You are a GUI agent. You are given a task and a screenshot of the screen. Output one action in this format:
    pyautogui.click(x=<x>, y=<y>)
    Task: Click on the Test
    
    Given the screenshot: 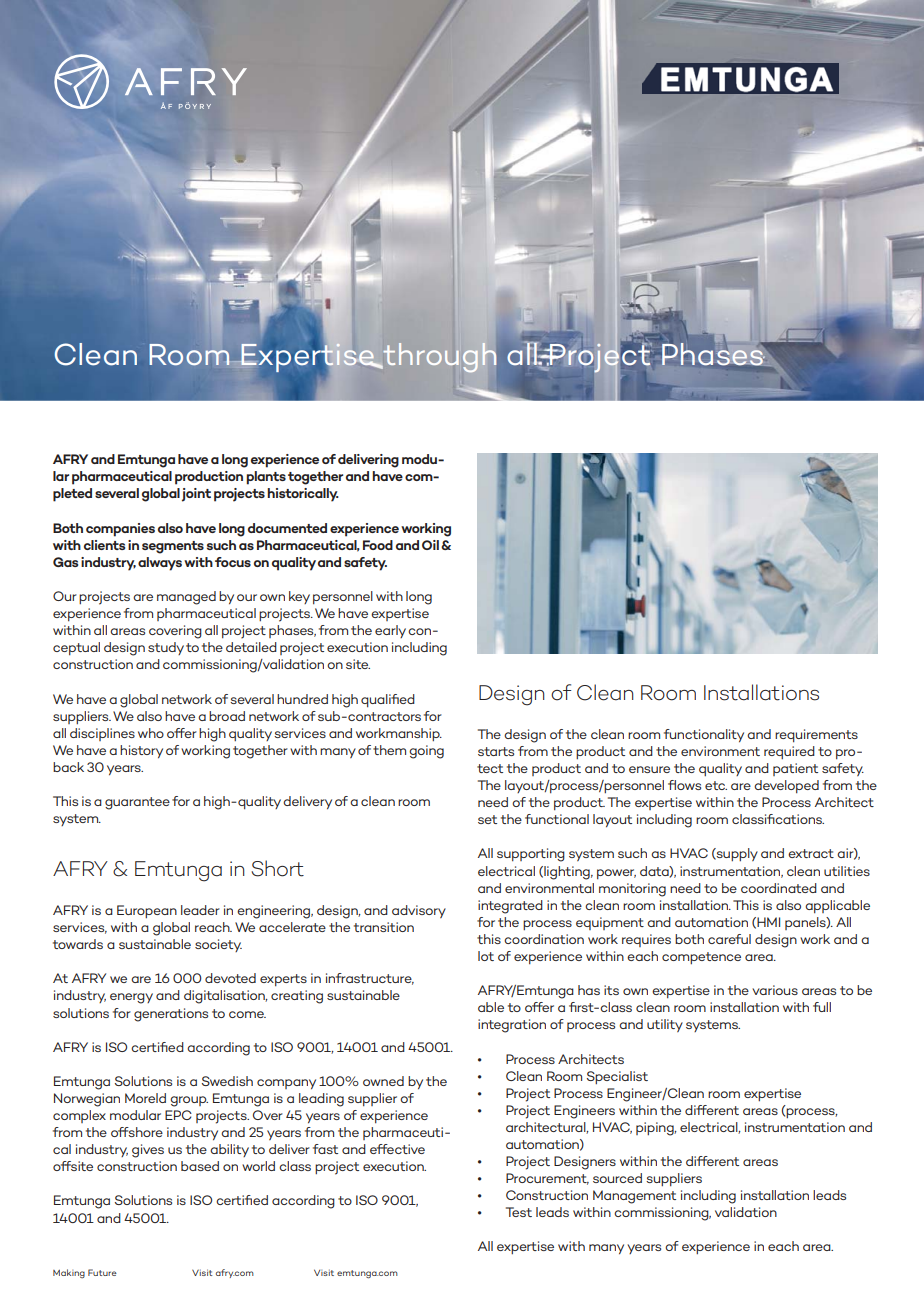 What is the action you would take?
    pyautogui.click(x=519, y=1212)
